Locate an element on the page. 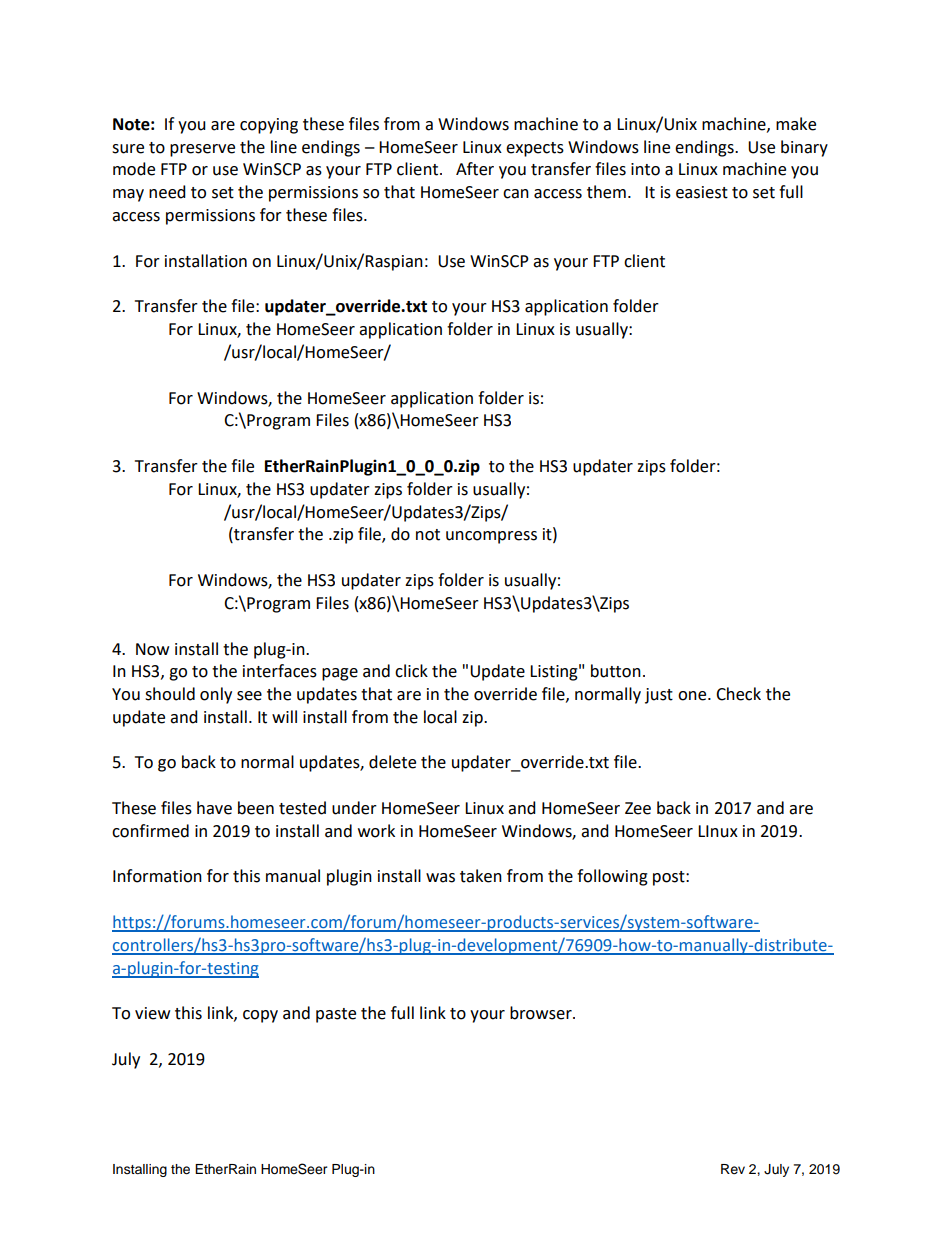  easiest is located at coordinates (702, 192).
